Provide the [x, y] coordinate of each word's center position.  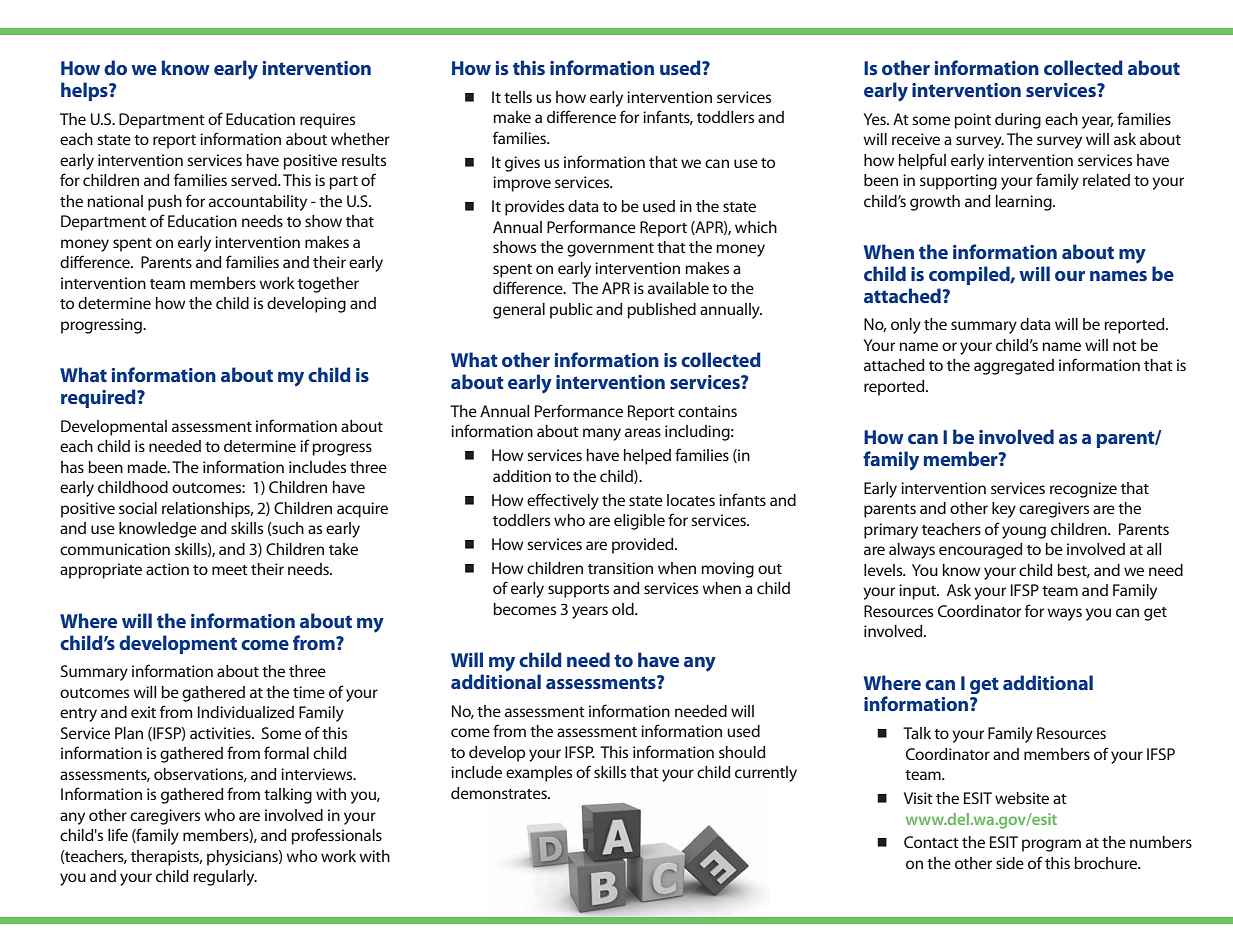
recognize [1083, 490]
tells [518, 97]
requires [327, 121]
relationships [207, 510]
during [1018, 121]
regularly [225, 878]
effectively [563, 501]
